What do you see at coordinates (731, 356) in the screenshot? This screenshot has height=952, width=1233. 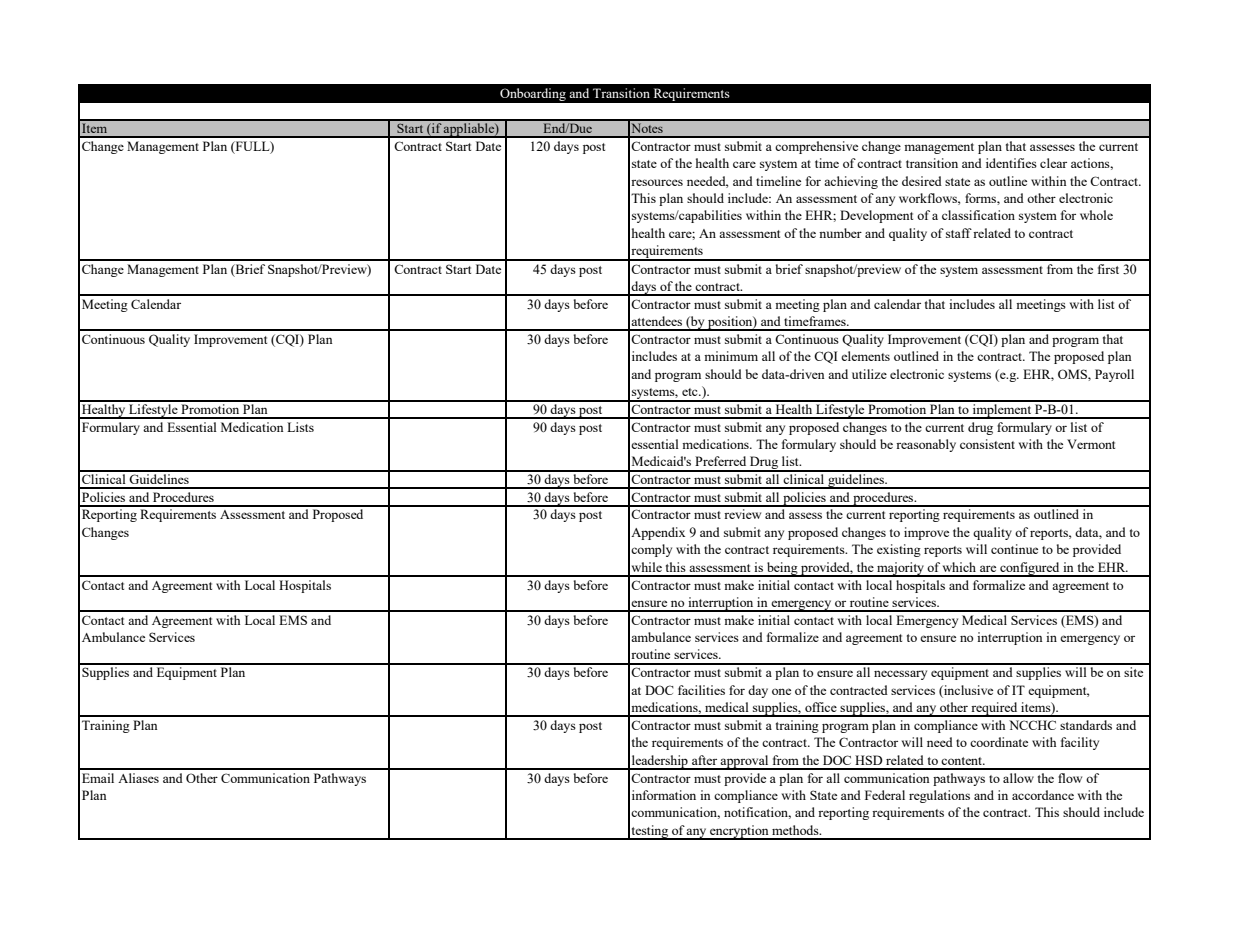 I see `minimum` at bounding box center [731, 356].
